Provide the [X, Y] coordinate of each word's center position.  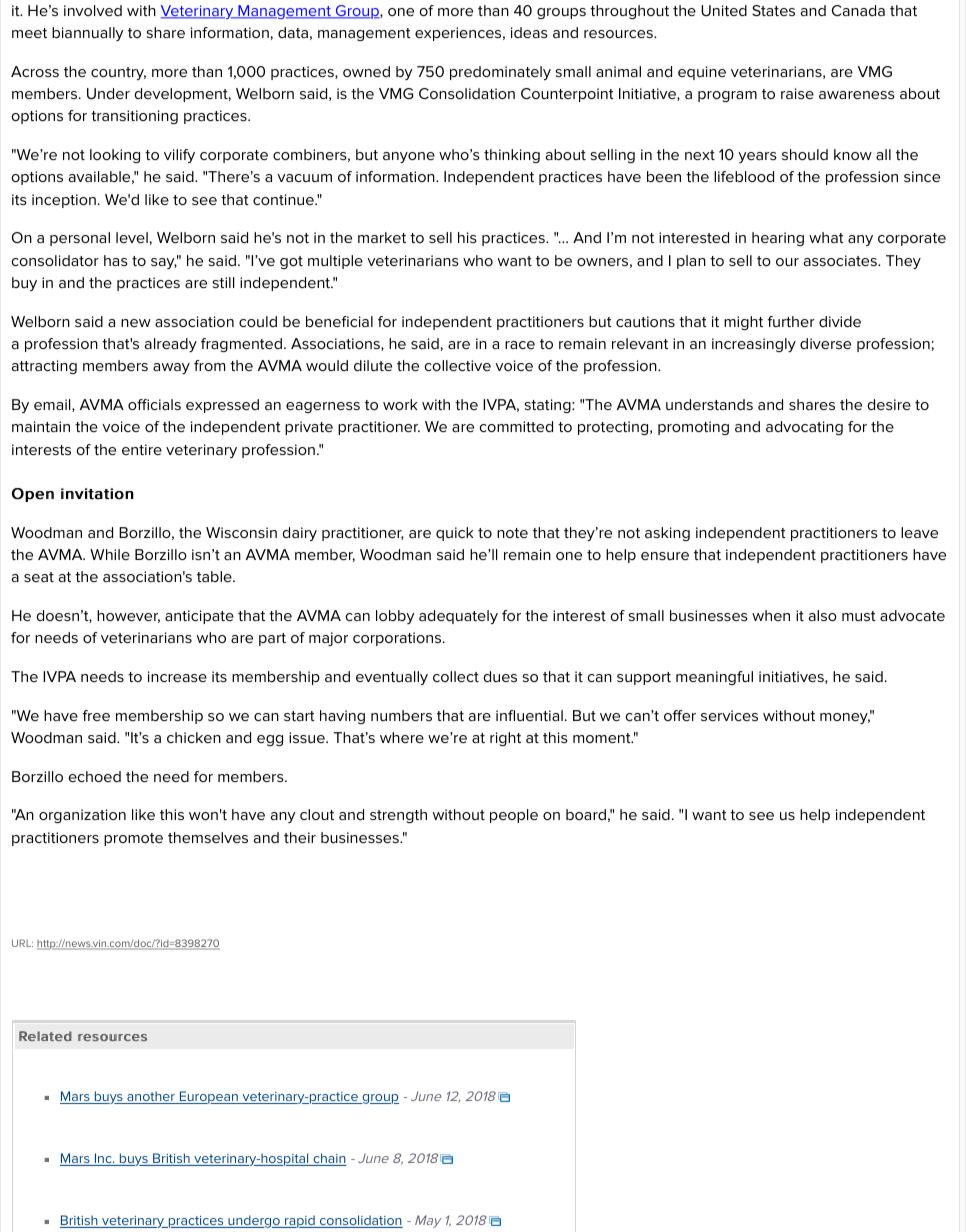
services [729, 715]
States [773, 10]
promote [133, 839]
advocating [804, 428]
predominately [500, 73]
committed [516, 426]
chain [329, 1159]
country [118, 73]
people [514, 816]
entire [142, 449]
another [151, 1097]
